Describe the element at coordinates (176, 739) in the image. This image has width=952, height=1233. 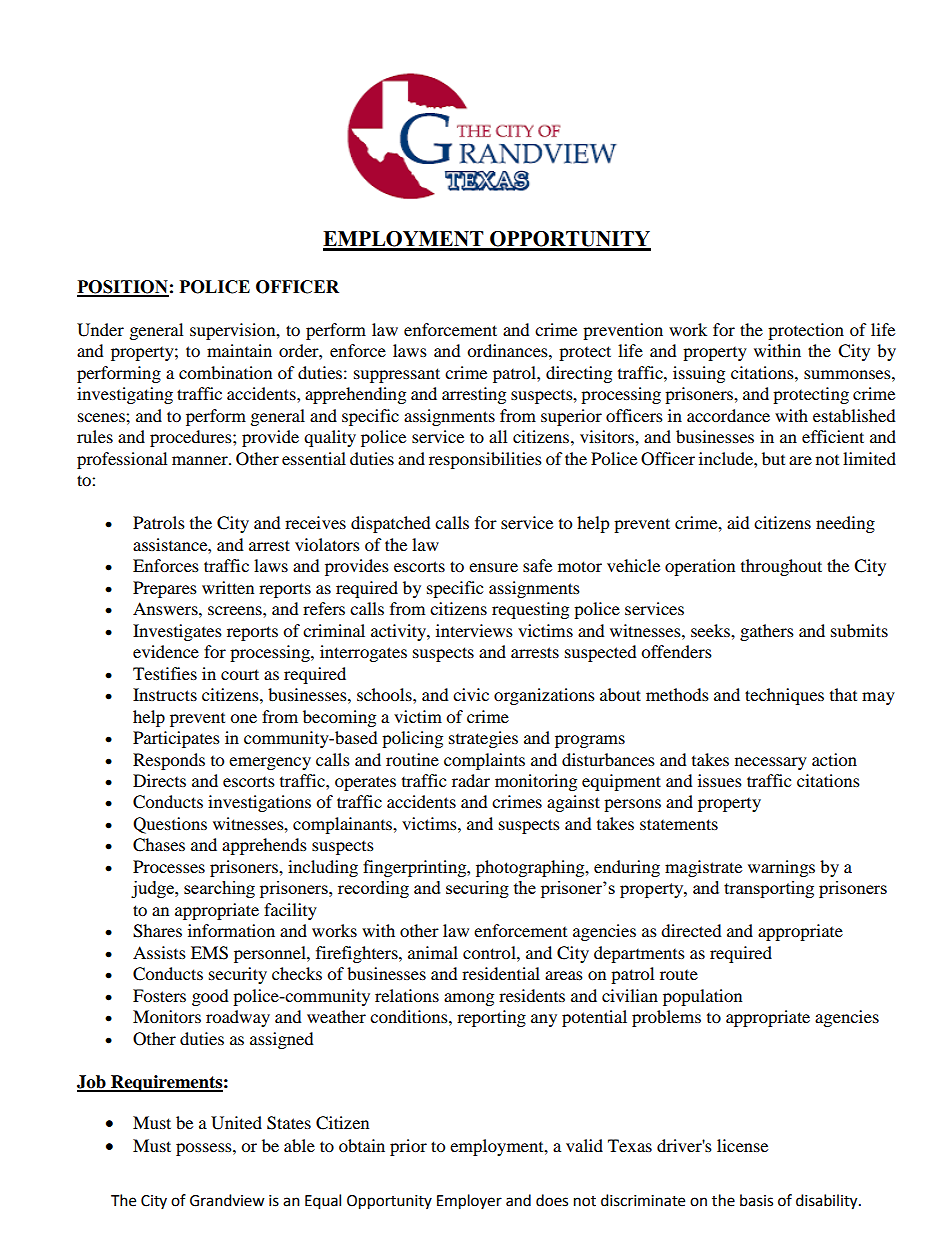
I see `Participates` at that location.
